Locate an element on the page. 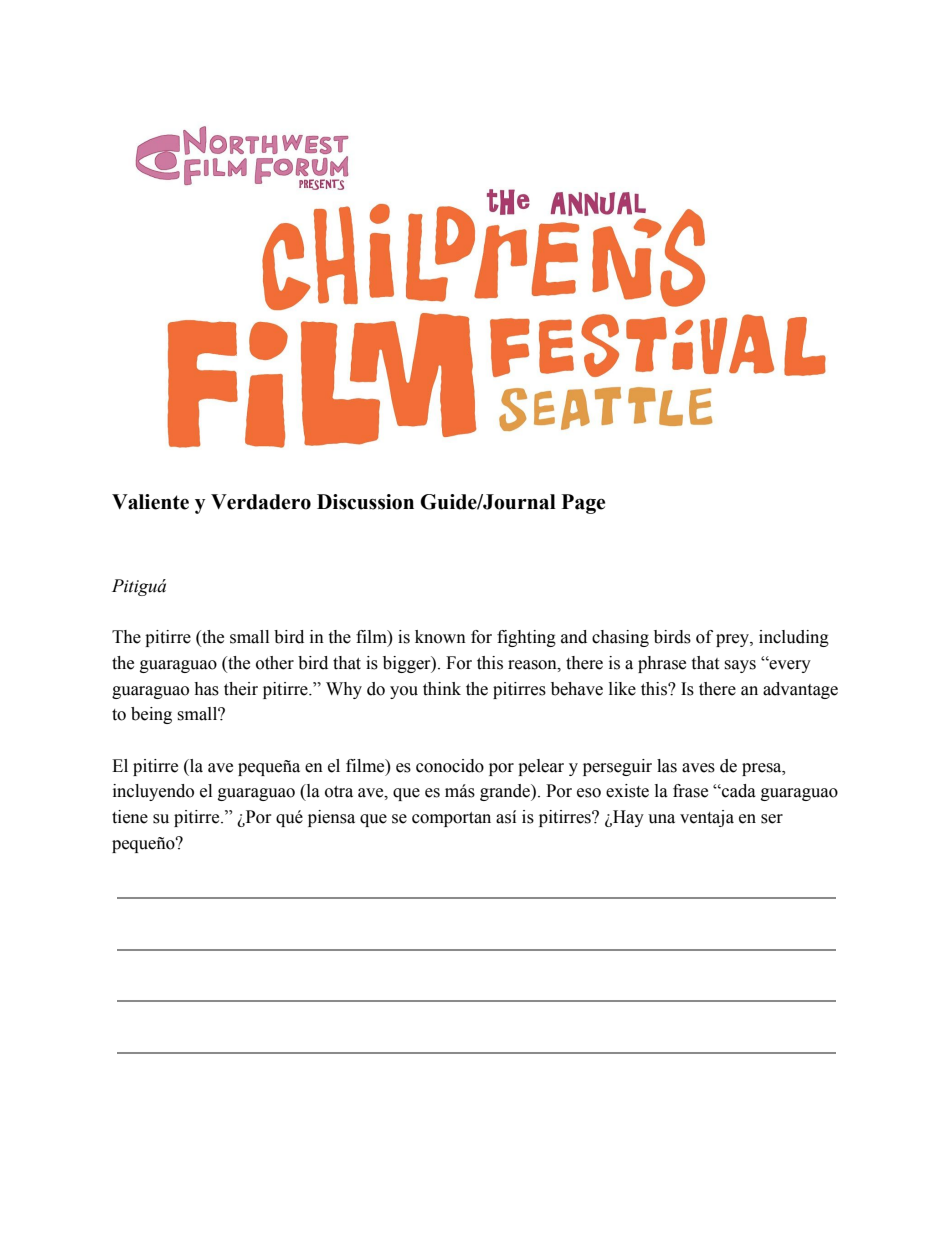  aves is located at coordinates (698, 768).
